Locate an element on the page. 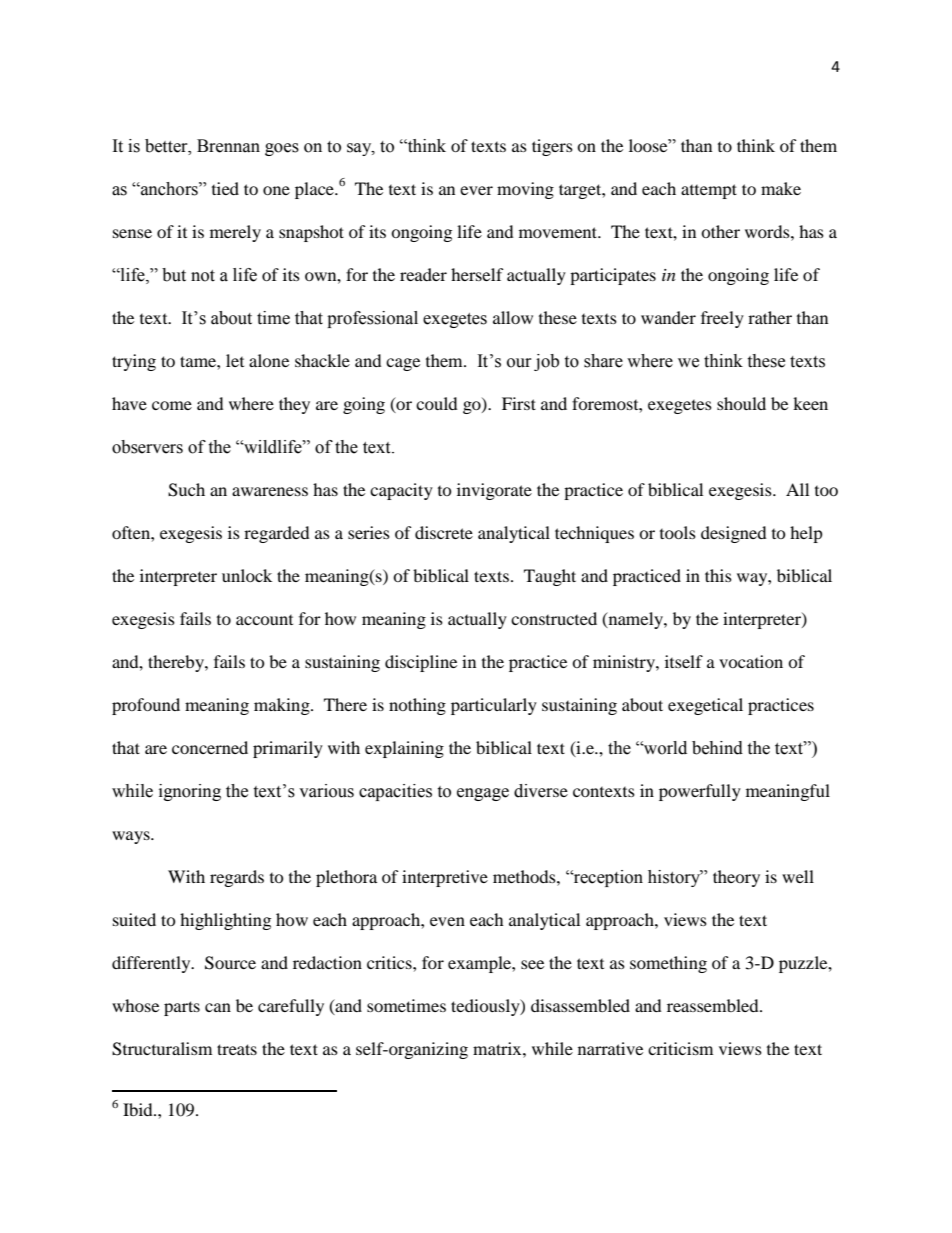 The width and height of the page is (952, 1233). engage is located at coordinates (483, 794).
